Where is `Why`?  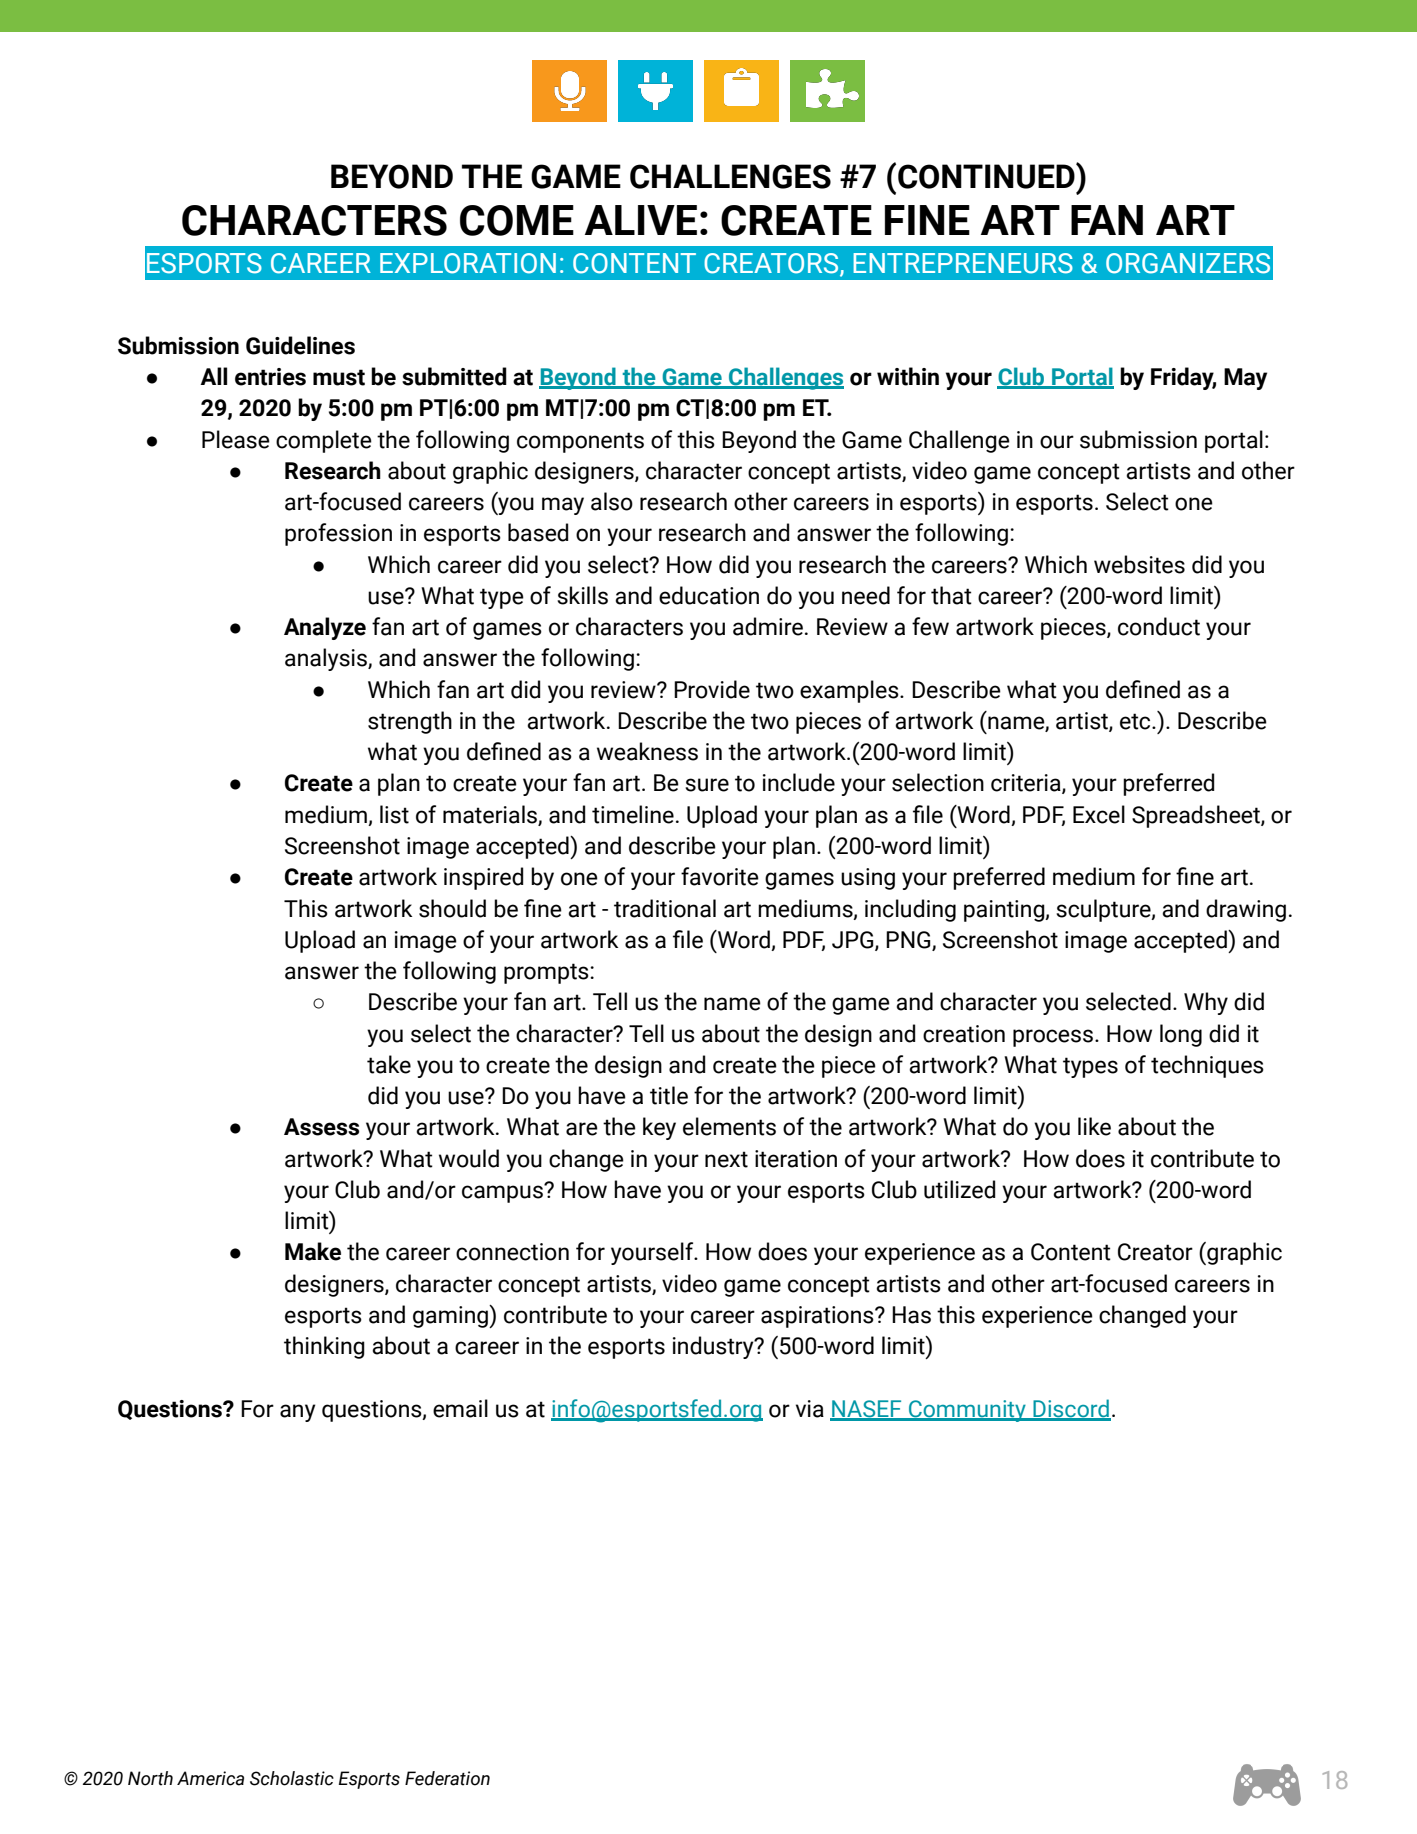 Why is located at coordinates (1206, 1003).
